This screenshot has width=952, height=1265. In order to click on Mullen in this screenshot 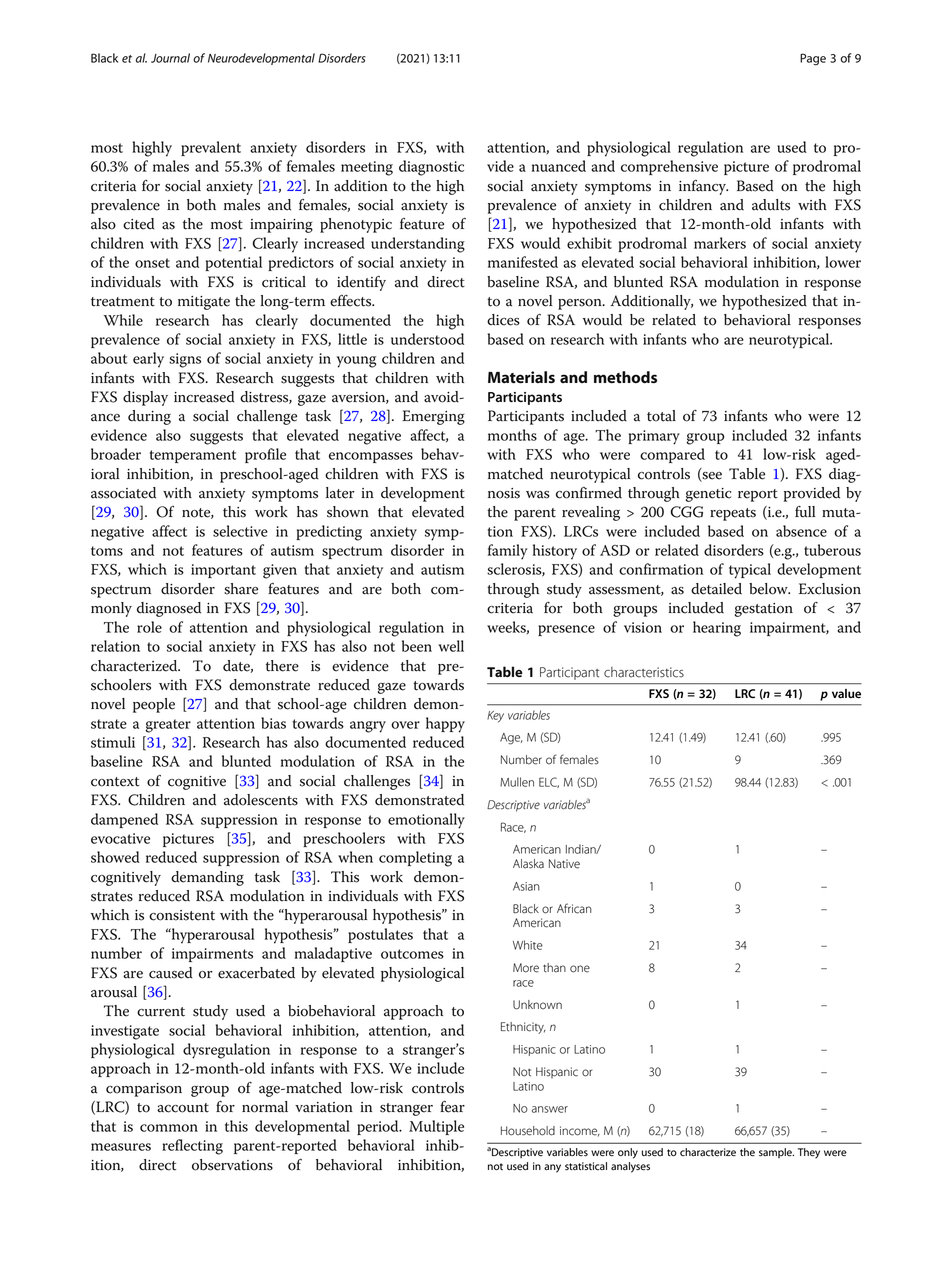, I will do `click(517, 782)`.
